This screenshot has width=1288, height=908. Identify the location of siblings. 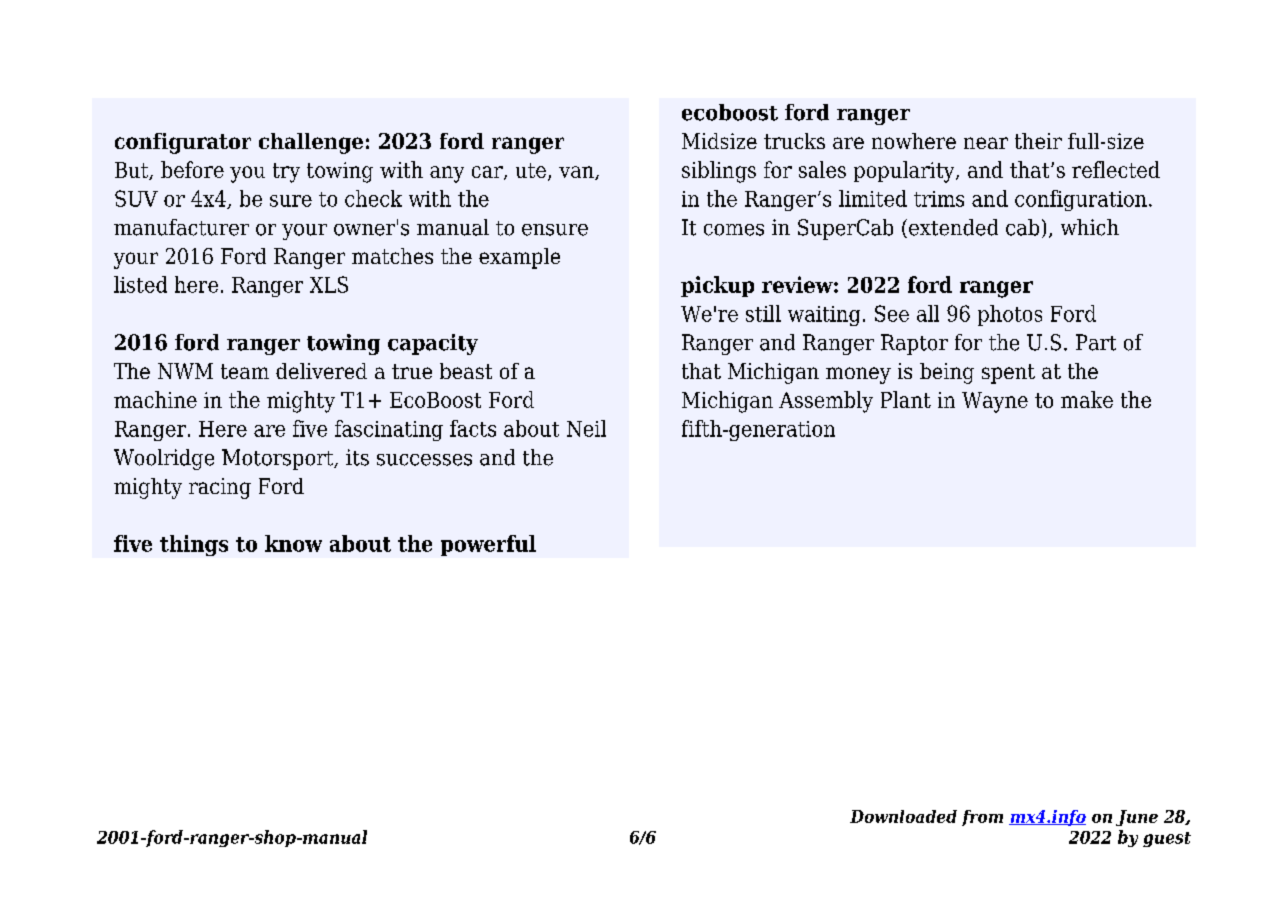
(719, 172).
